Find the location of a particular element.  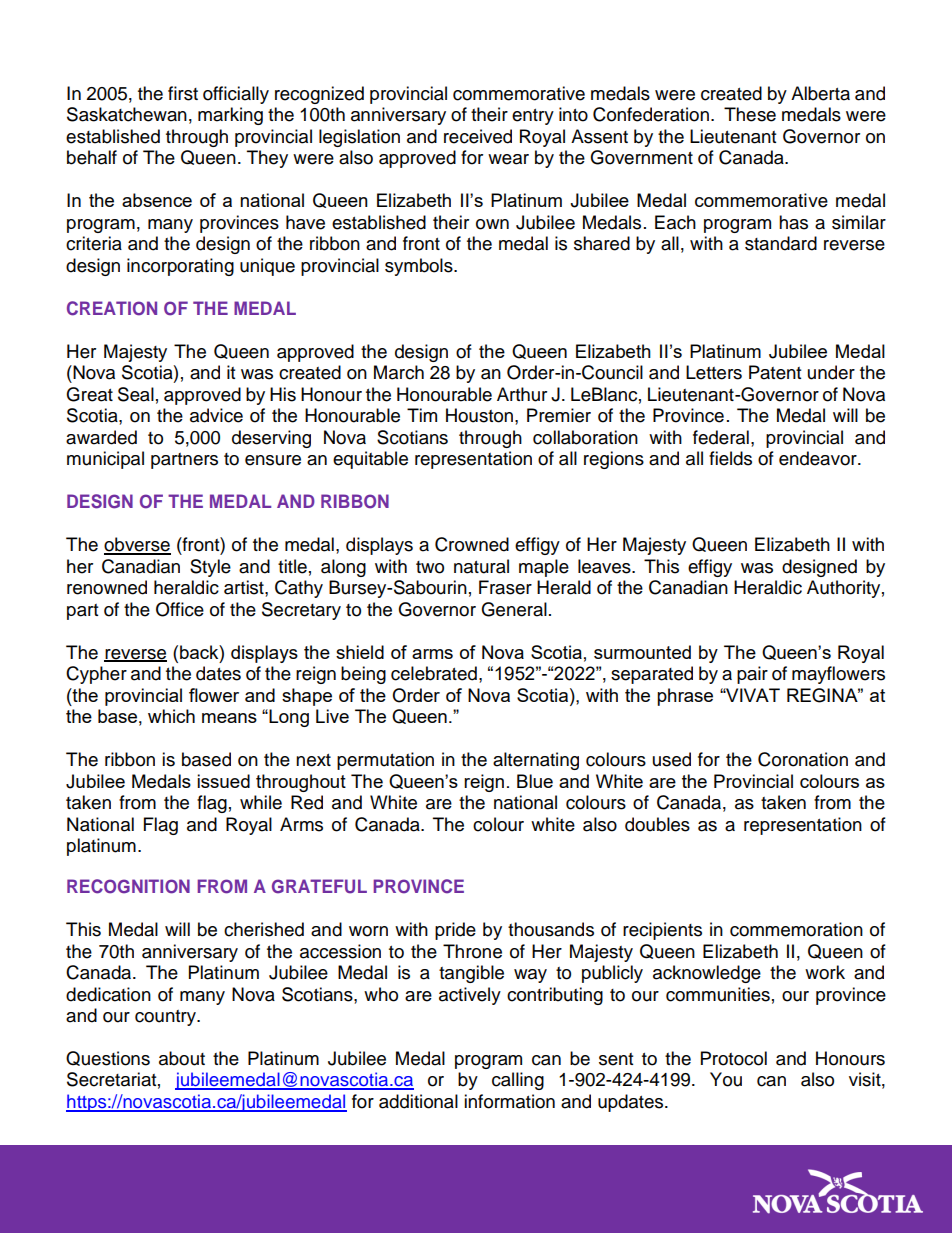

calling is located at coordinates (518, 1081).
